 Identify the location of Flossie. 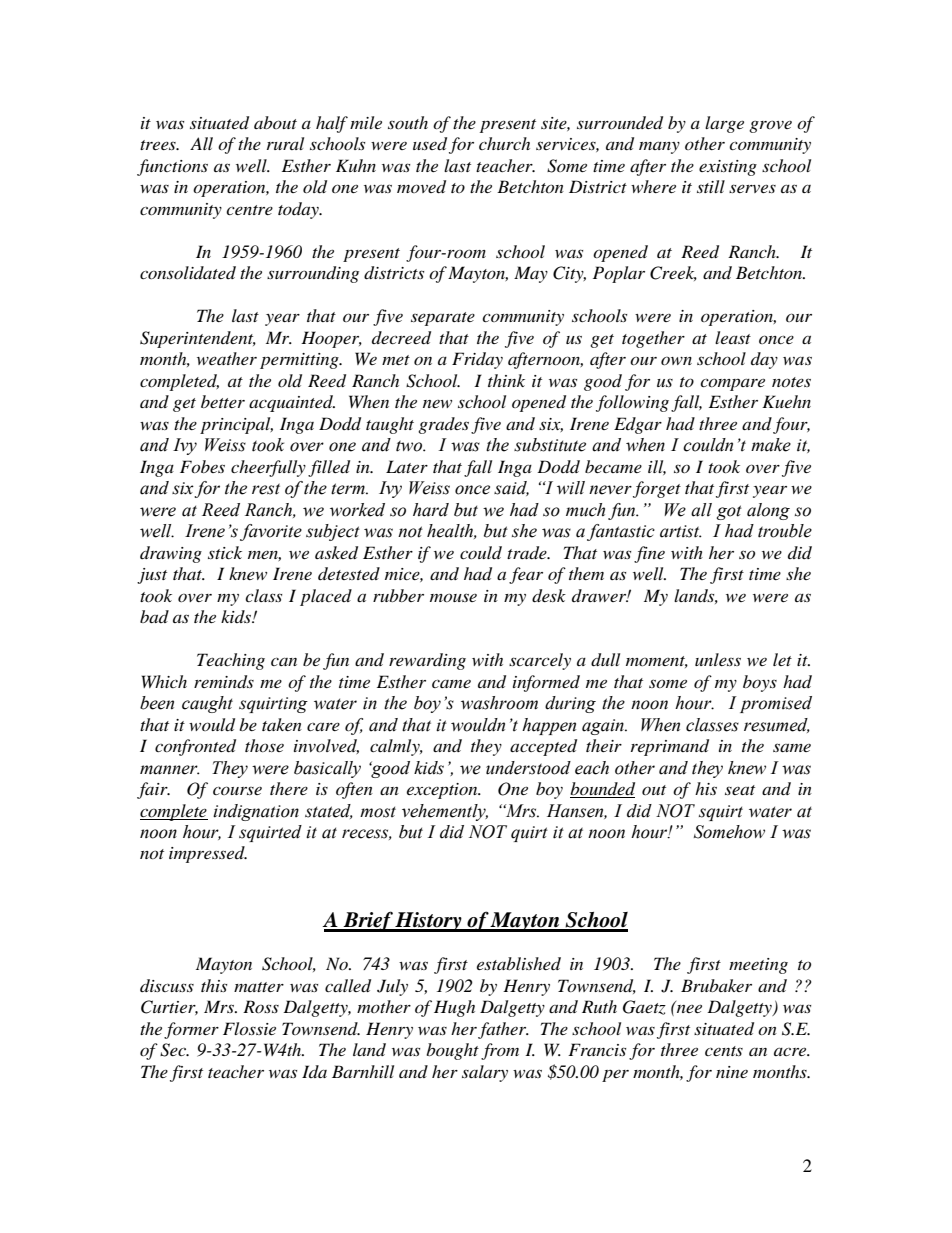
(249, 1028).
